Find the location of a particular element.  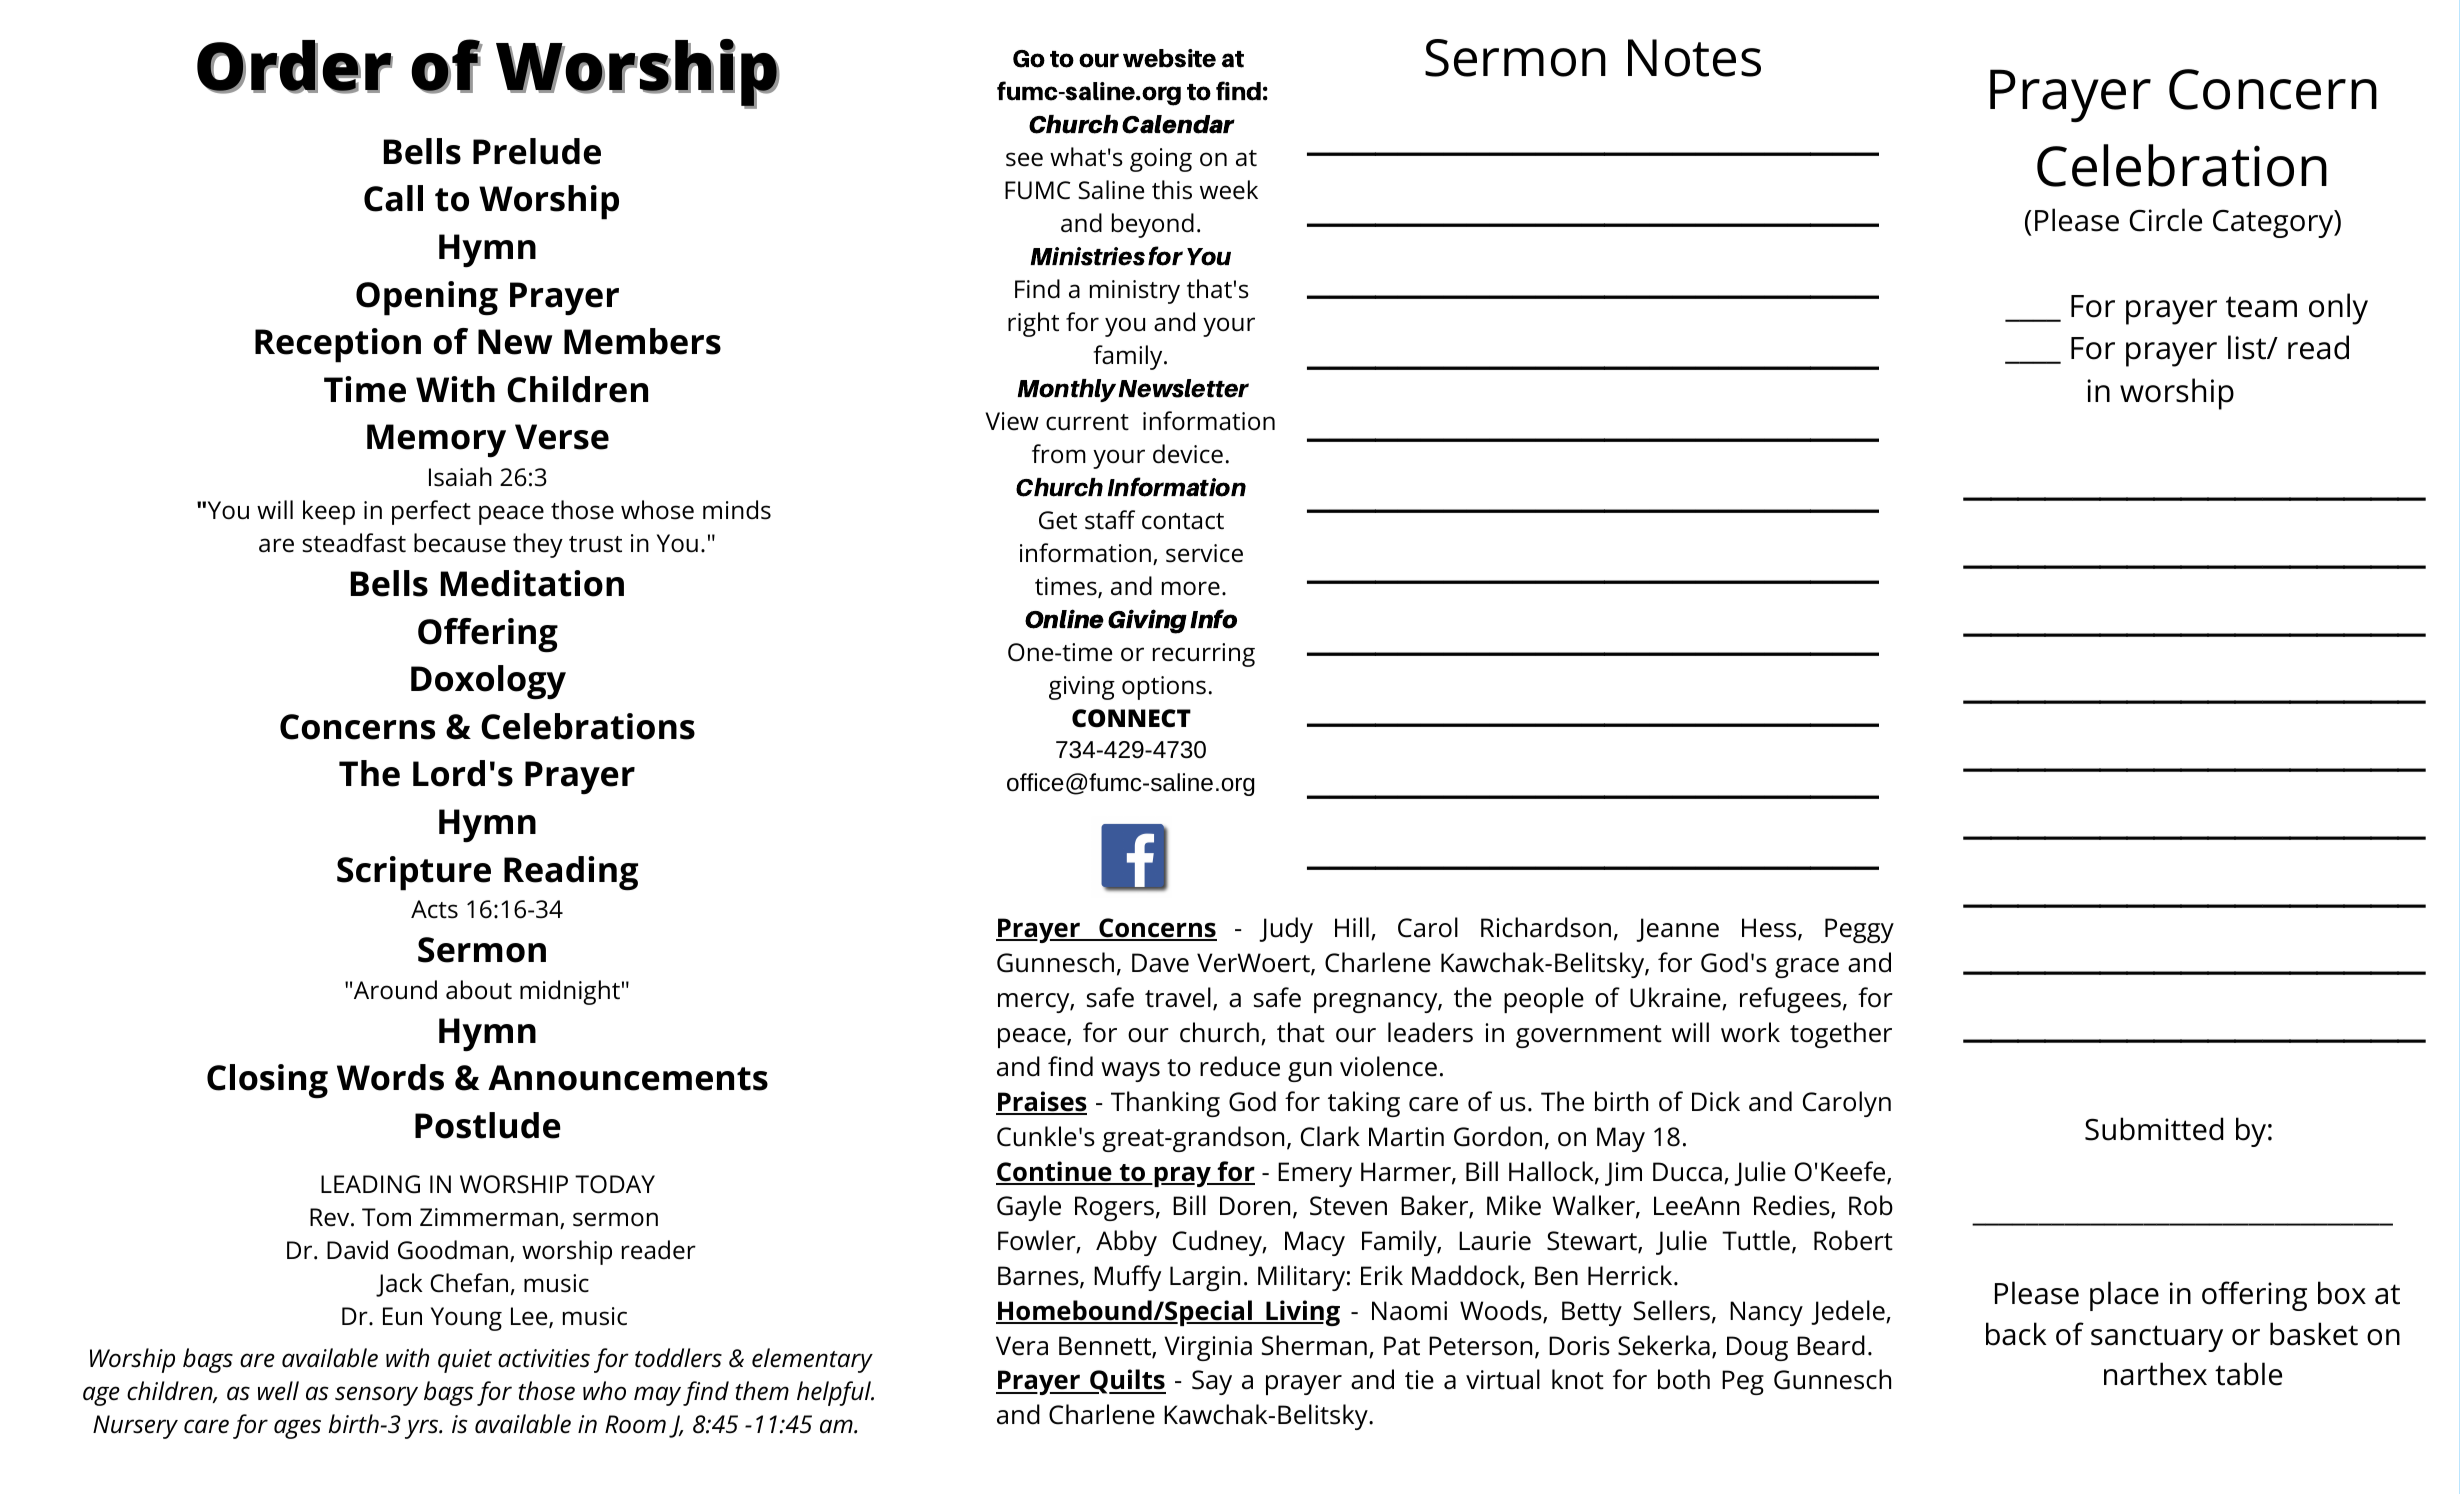

Say is located at coordinates (1212, 1382).
